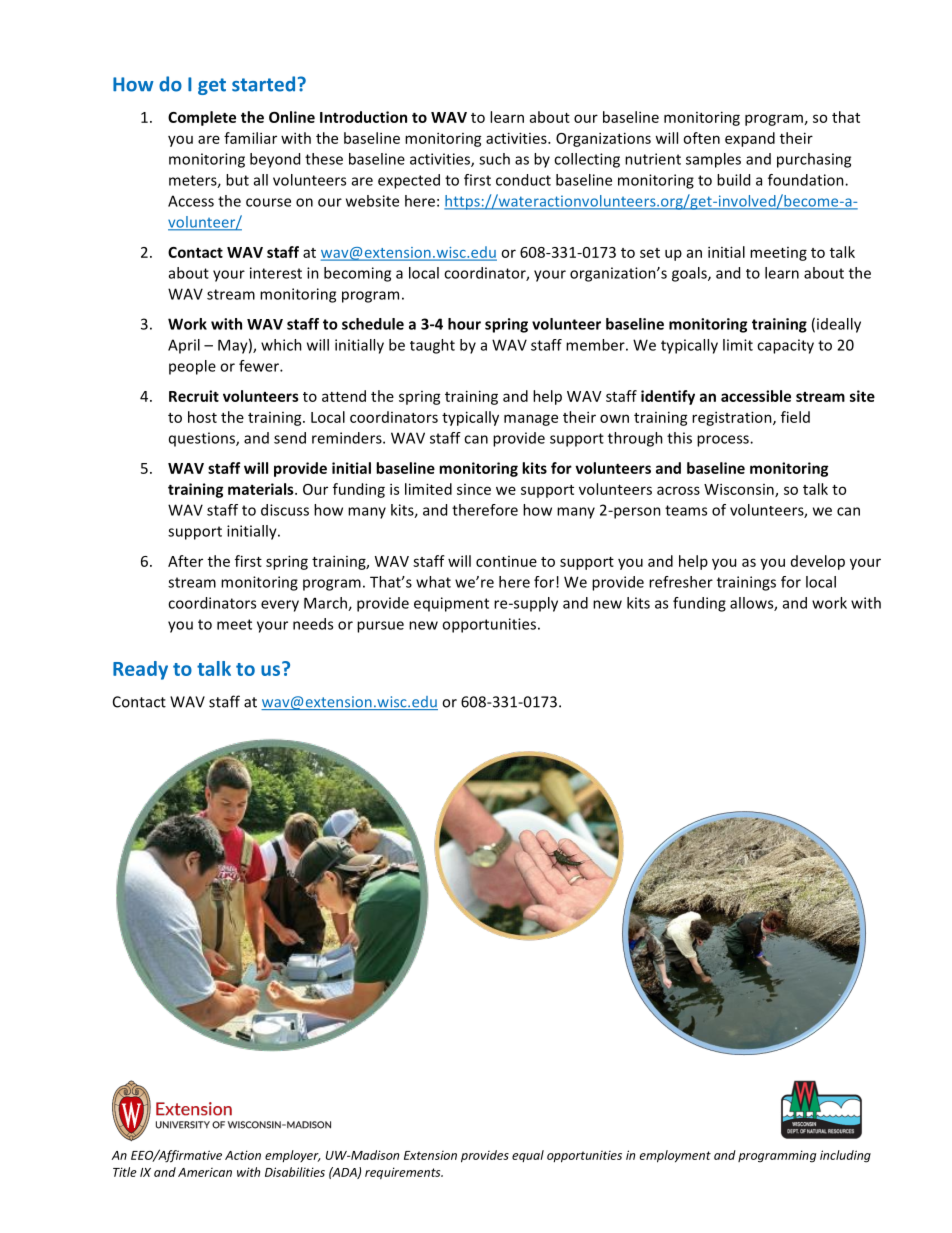  Describe the element at coordinates (474, 489) in the screenshot. I see `since` at that location.
